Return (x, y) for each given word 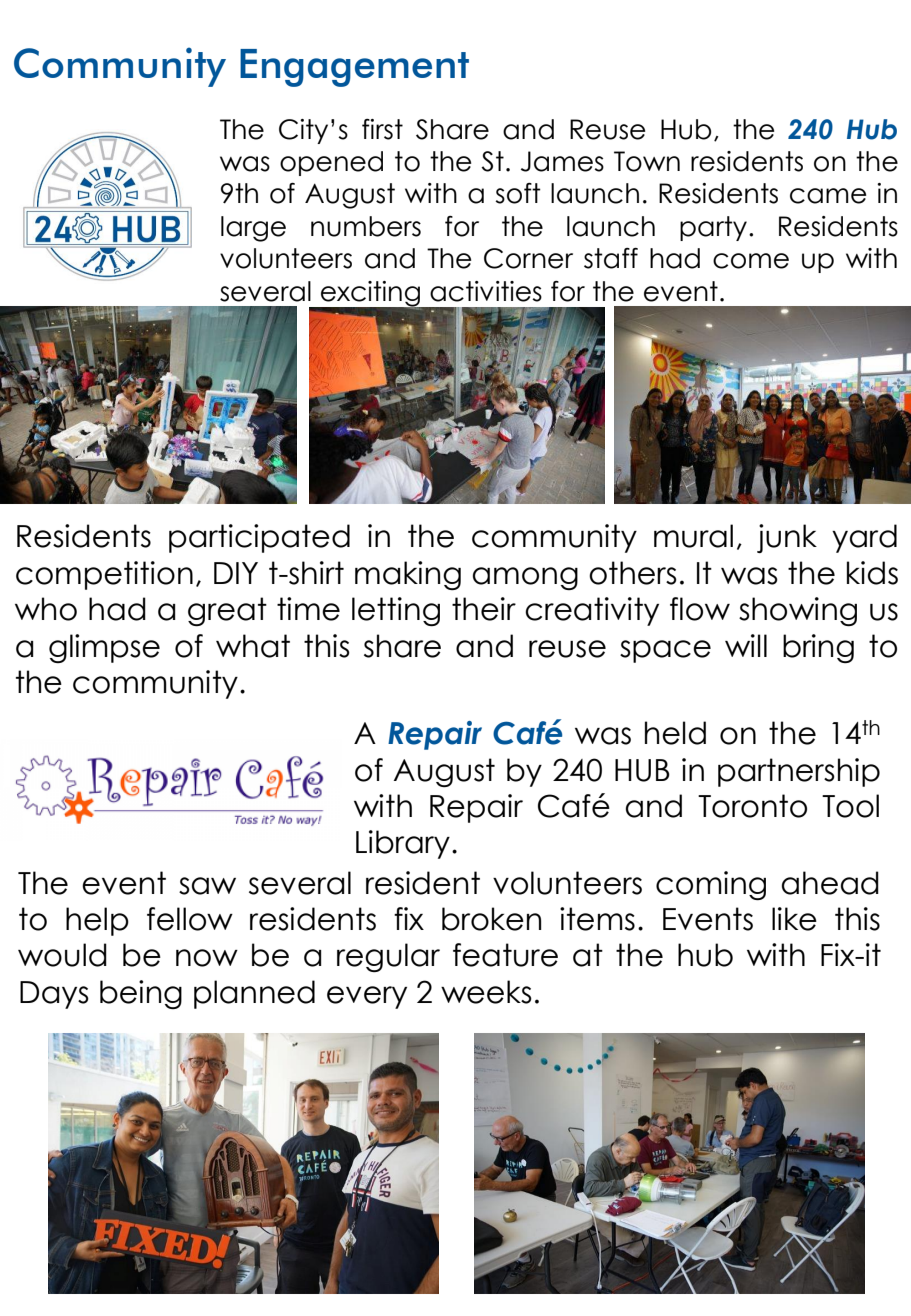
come (751, 261)
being (141, 994)
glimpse (104, 648)
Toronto (752, 806)
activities (486, 291)
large (253, 229)
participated (259, 538)
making (408, 575)
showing (798, 611)
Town (647, 161)
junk (787, 538)
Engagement (354, 68)
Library (403, 844)
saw (207, 886)
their (484, 609)
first (382, 129)
